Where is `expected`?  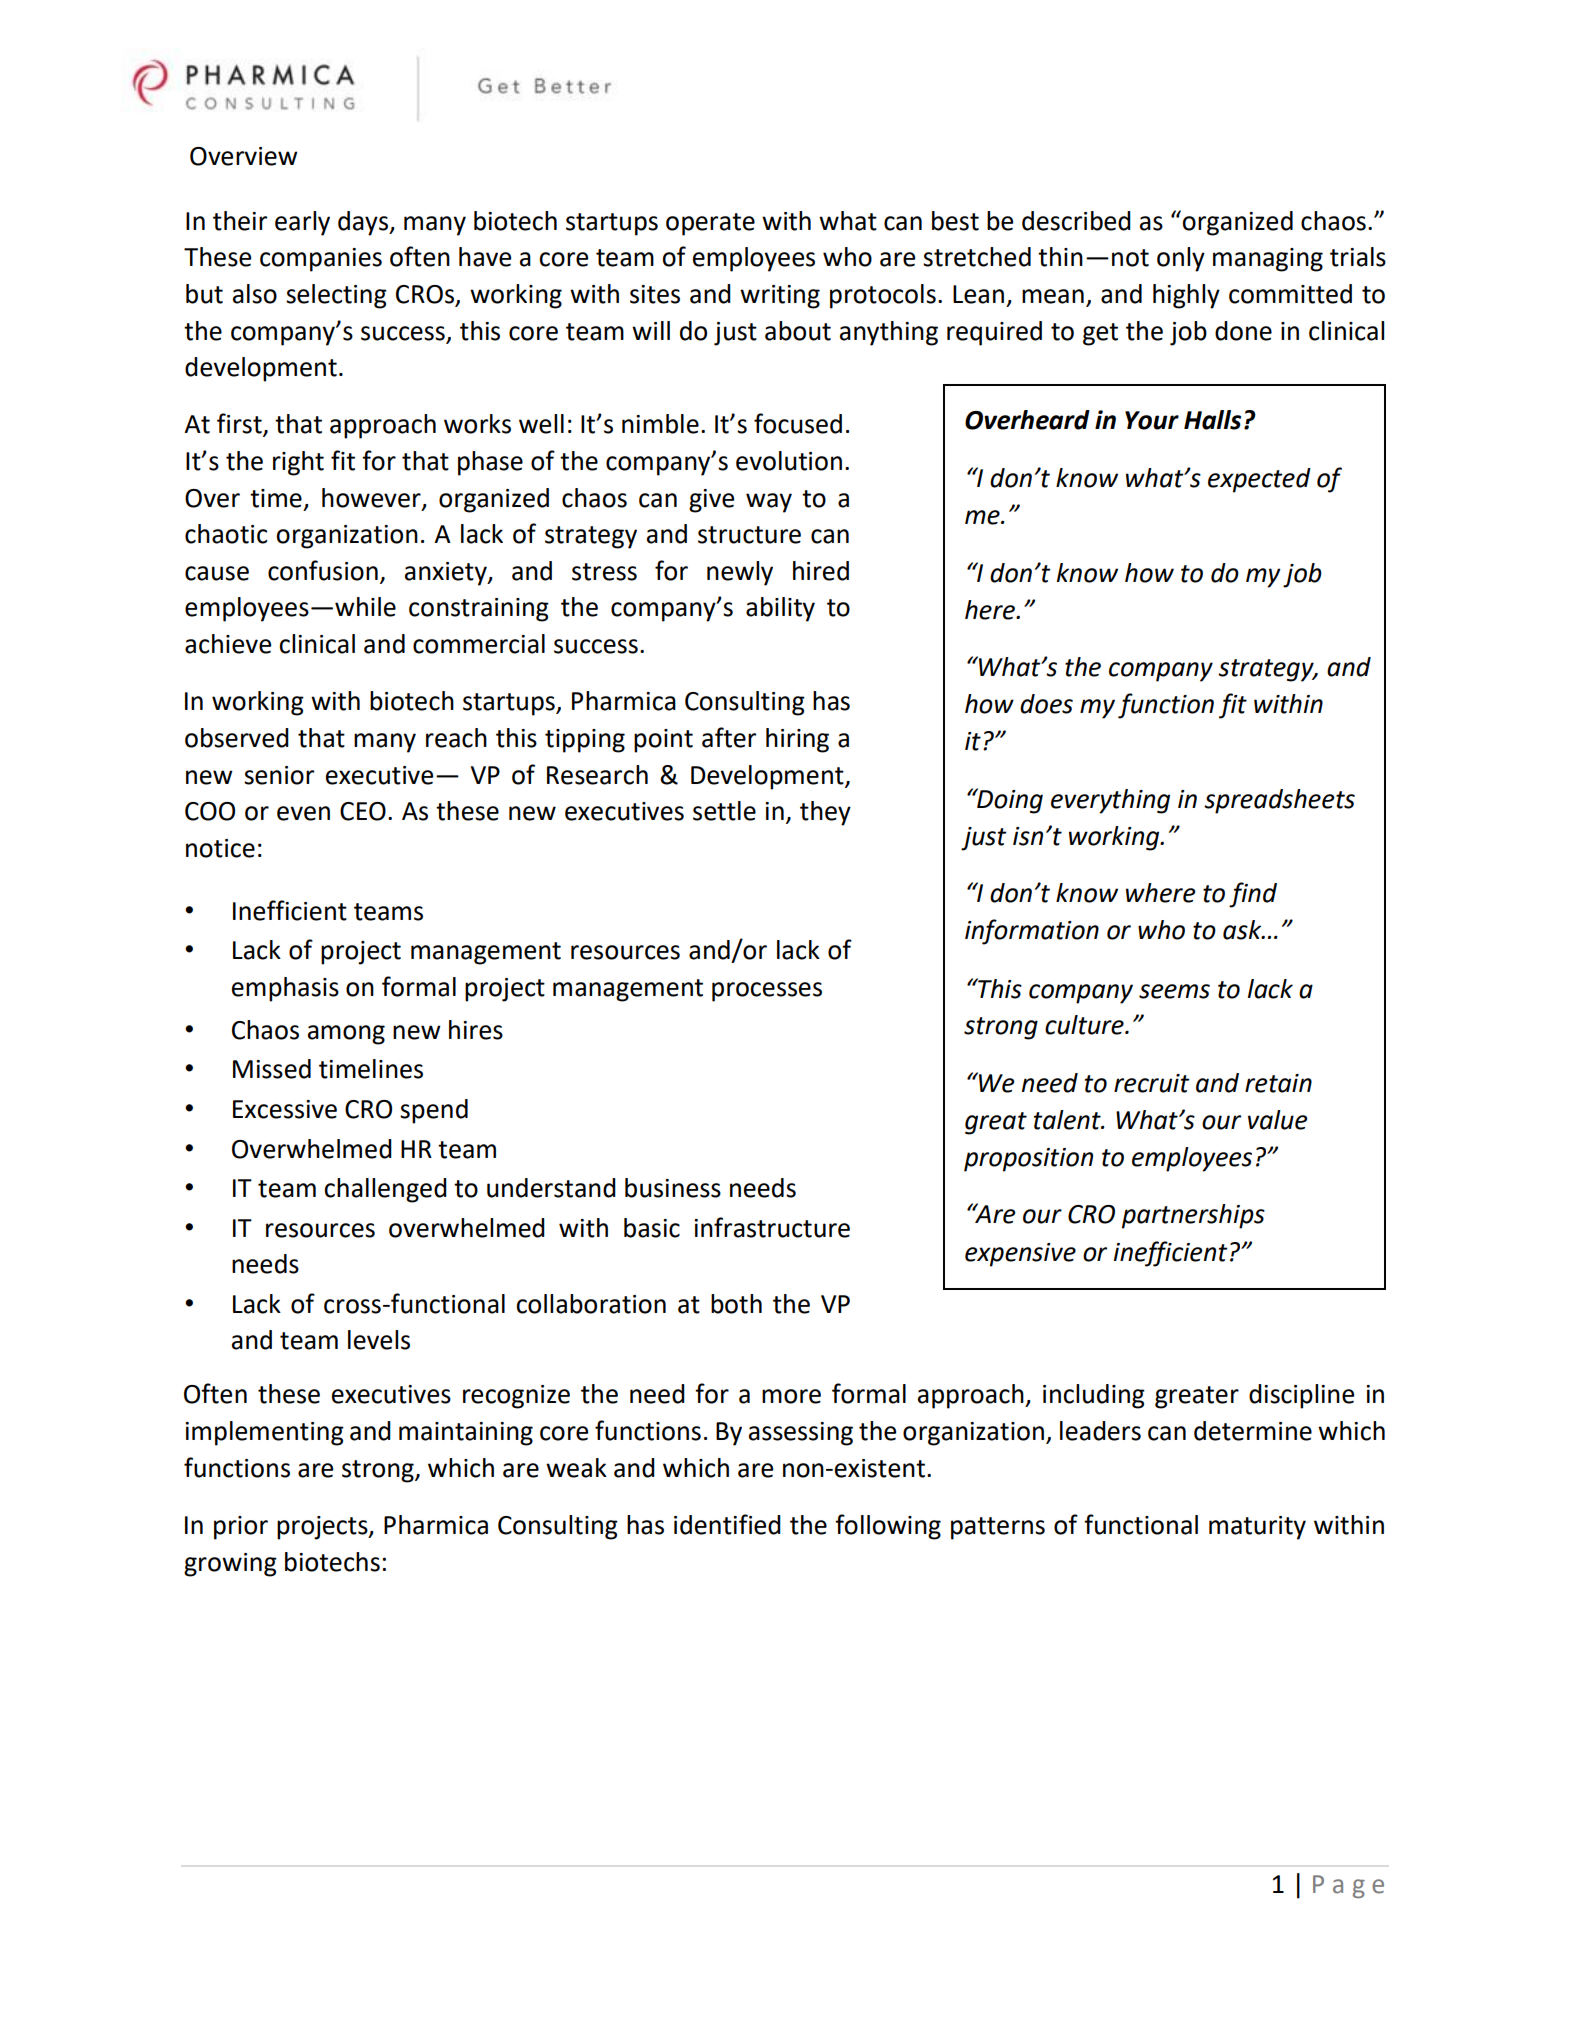 expected is located at coordinates (1259, 480).
